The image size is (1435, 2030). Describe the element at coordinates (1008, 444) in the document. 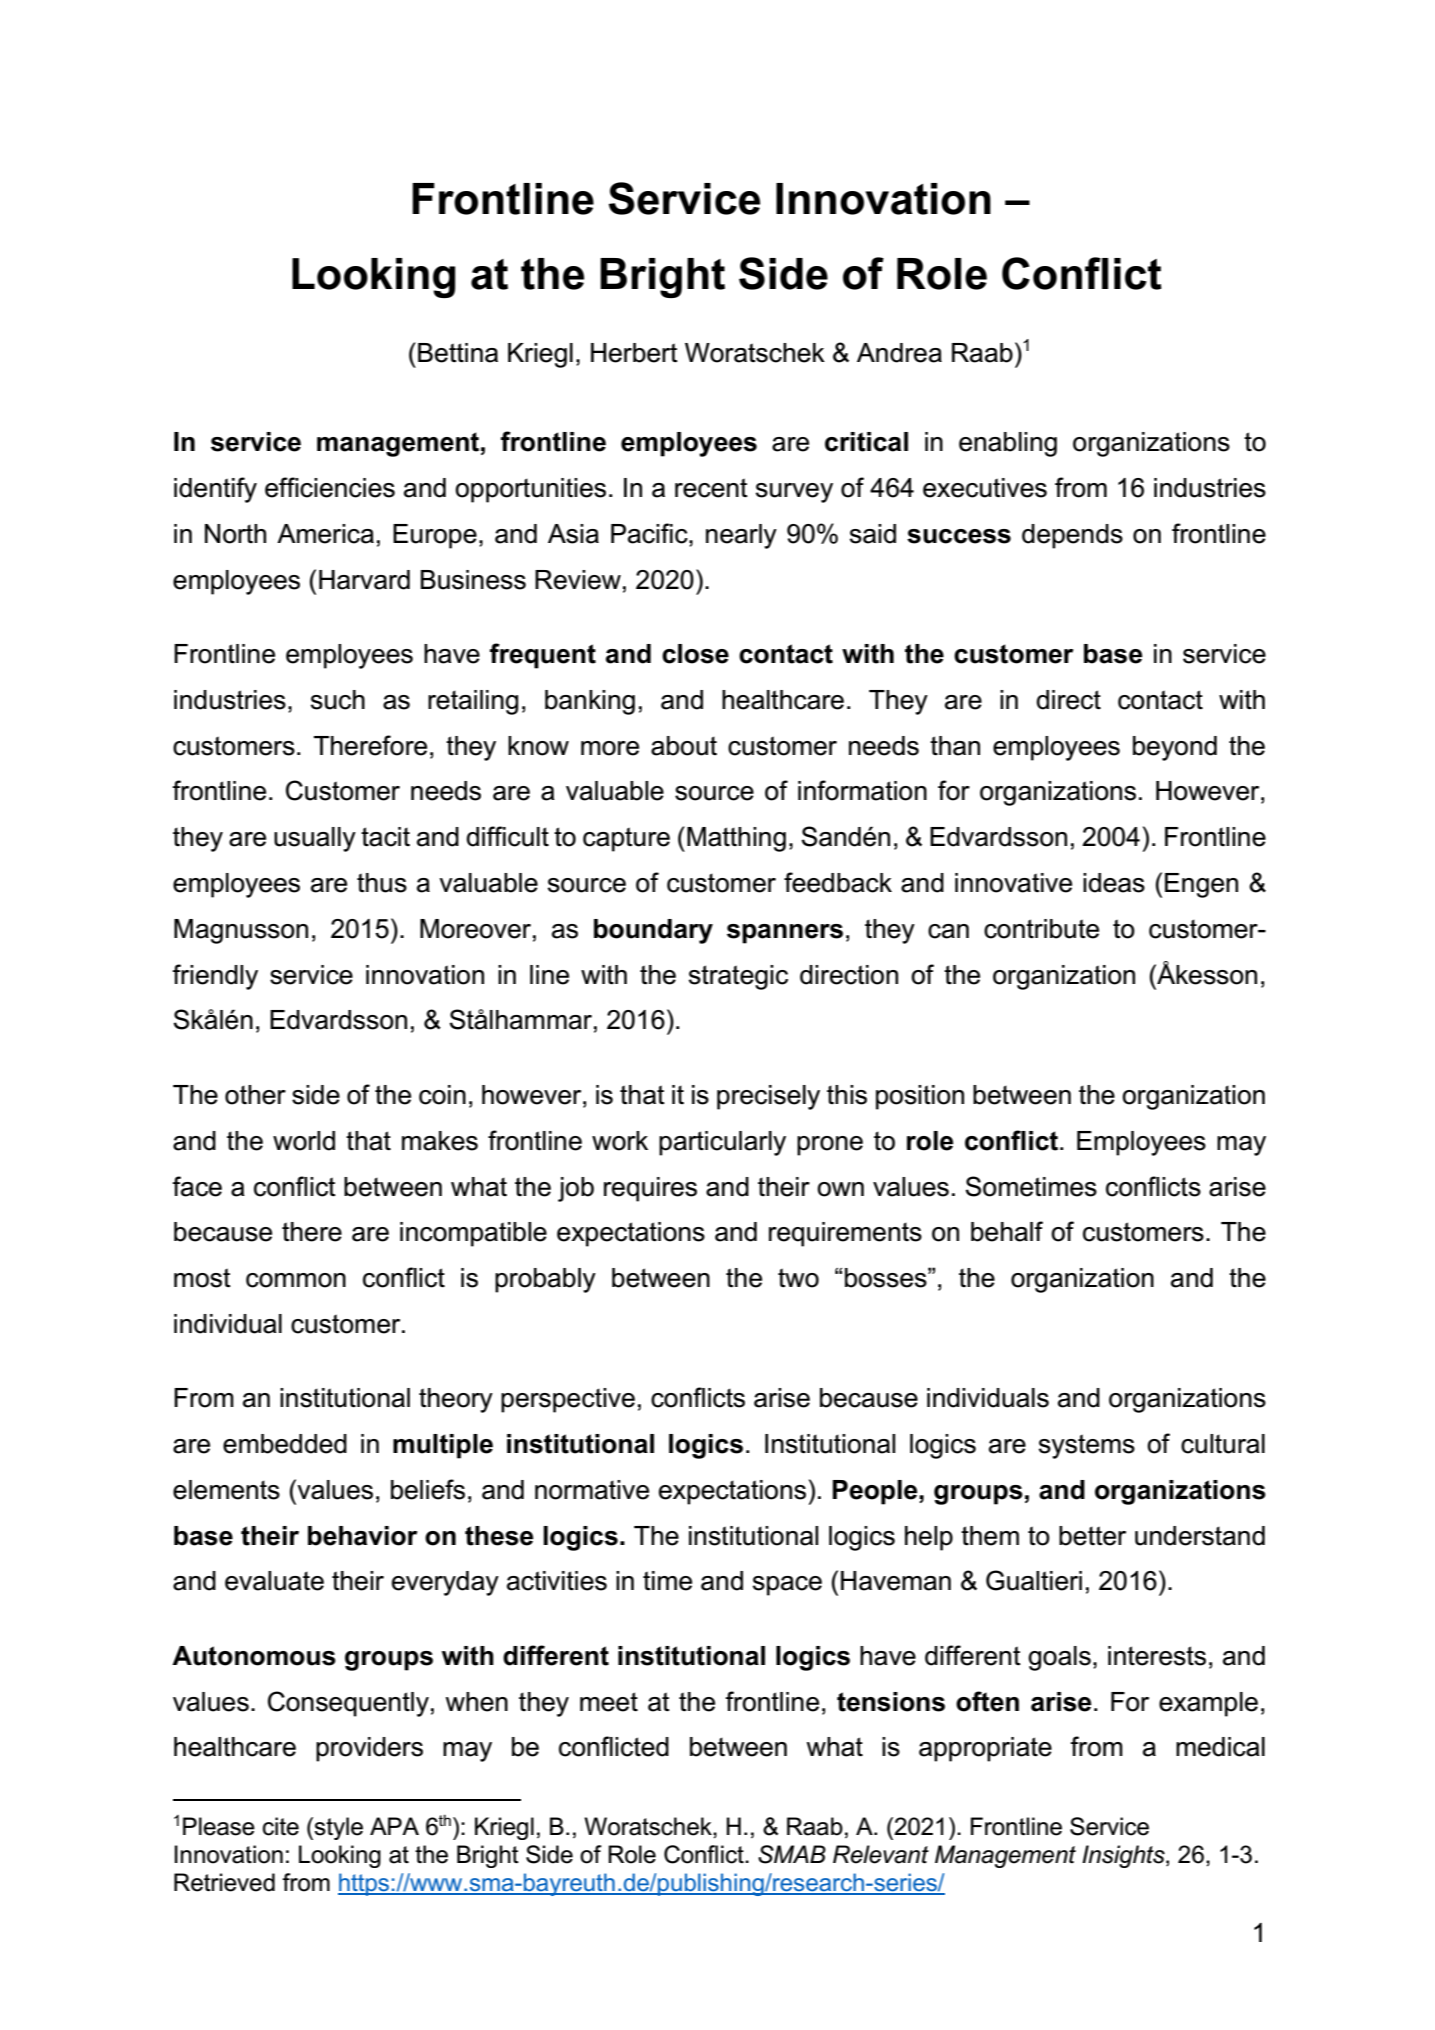

I see `enabling` at that location.
